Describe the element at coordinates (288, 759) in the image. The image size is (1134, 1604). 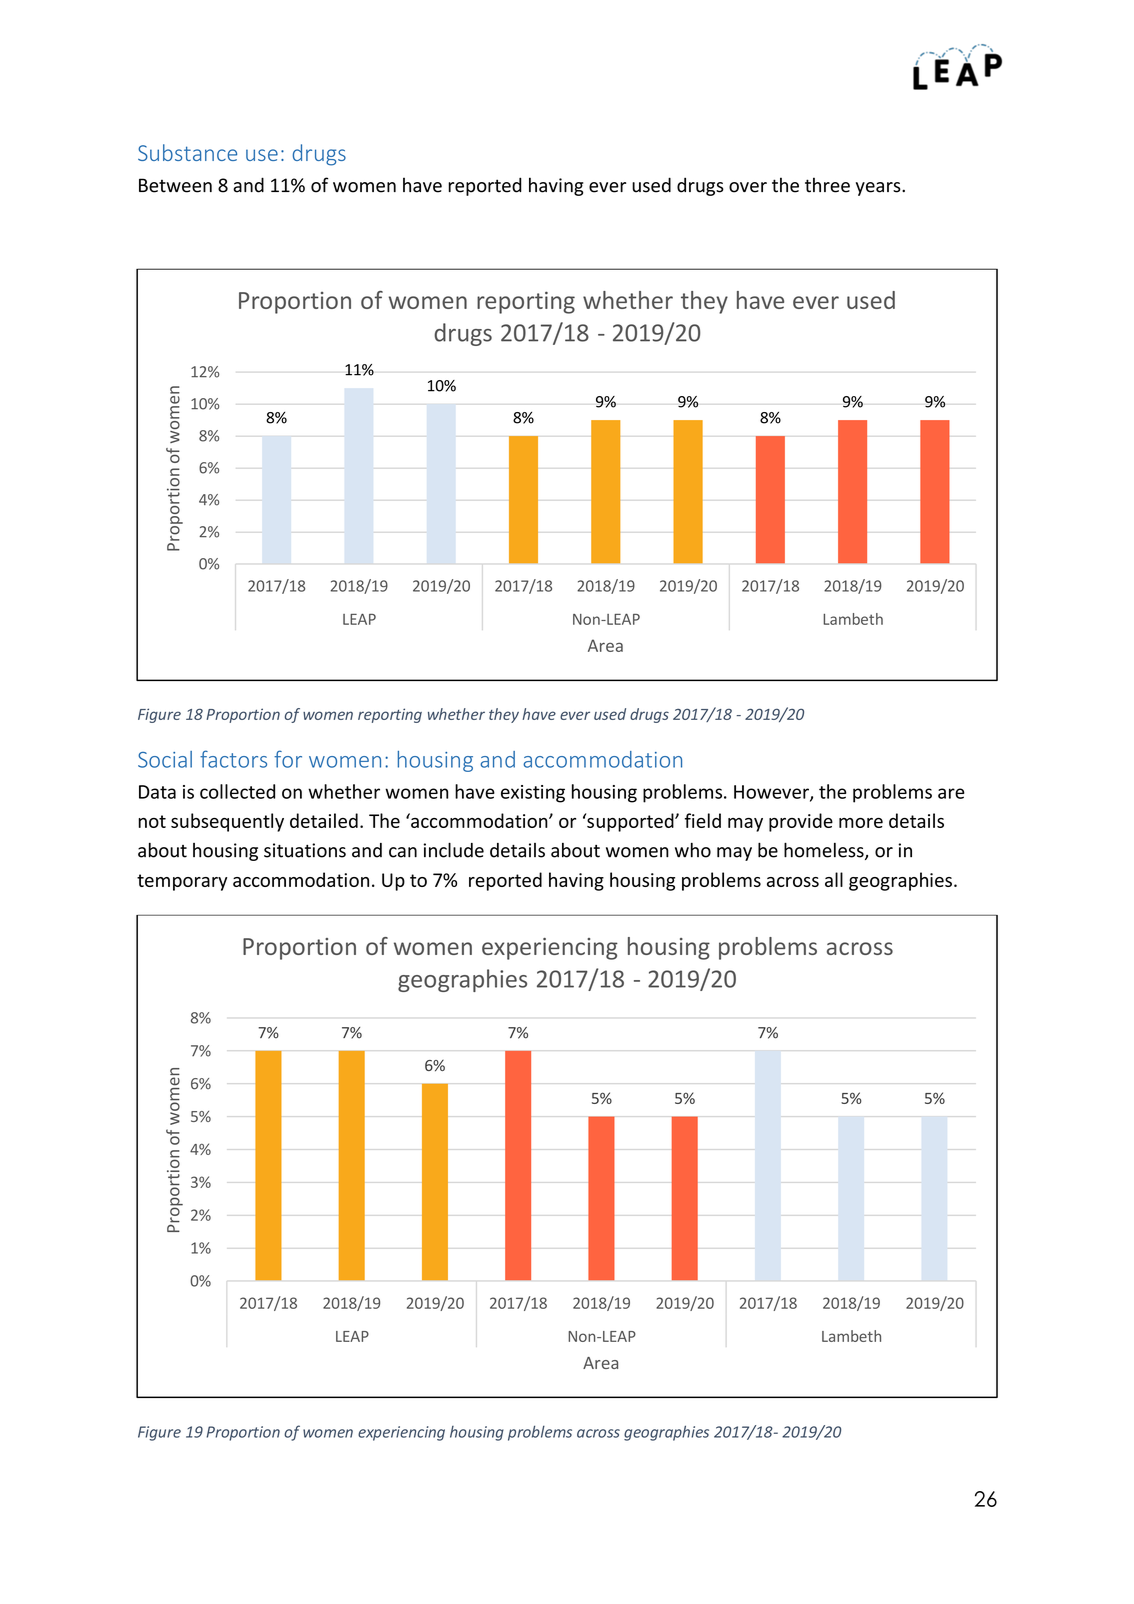
I see `for` at that location.
